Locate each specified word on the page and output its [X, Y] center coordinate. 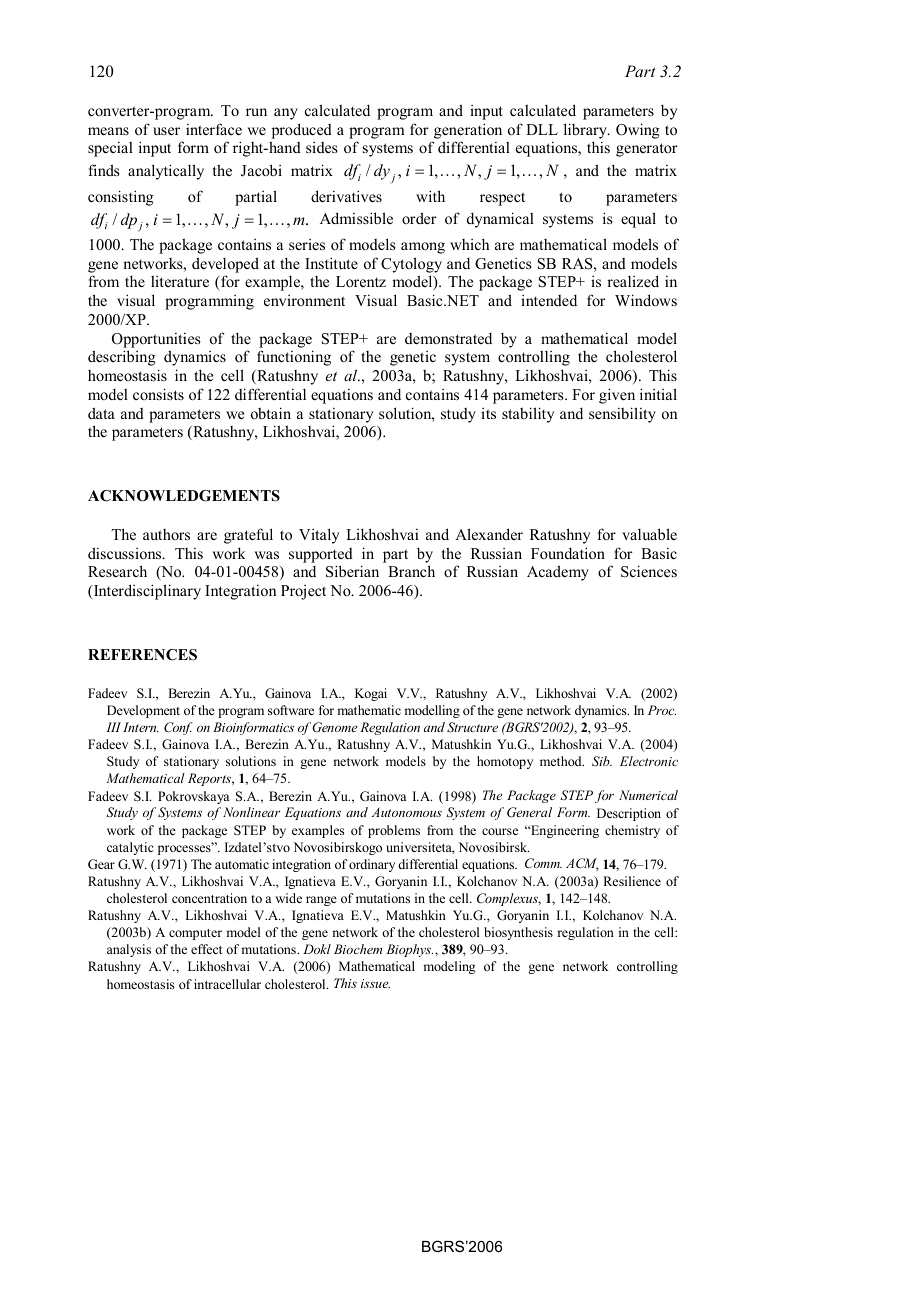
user [166, 131]
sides [321, 147]
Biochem [358, 949]
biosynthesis [518, 933]
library [586, 131]
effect [206, 949]
